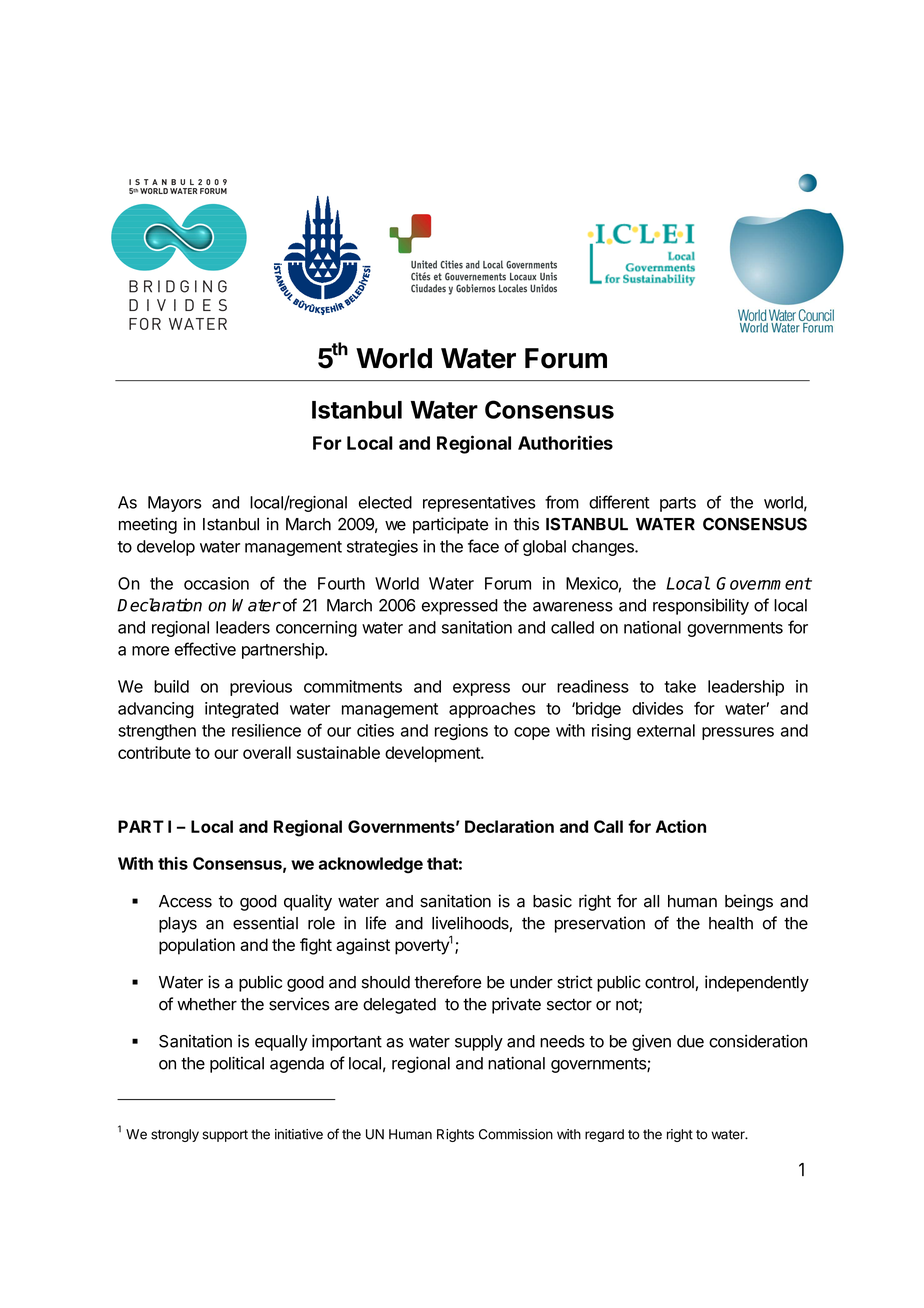 Image resolution: width=924 pixels, height=1308 pixels. What do you see at coordinates (619, 502) in the screenshot?
I see `different` at bounding box center [619, 502].
